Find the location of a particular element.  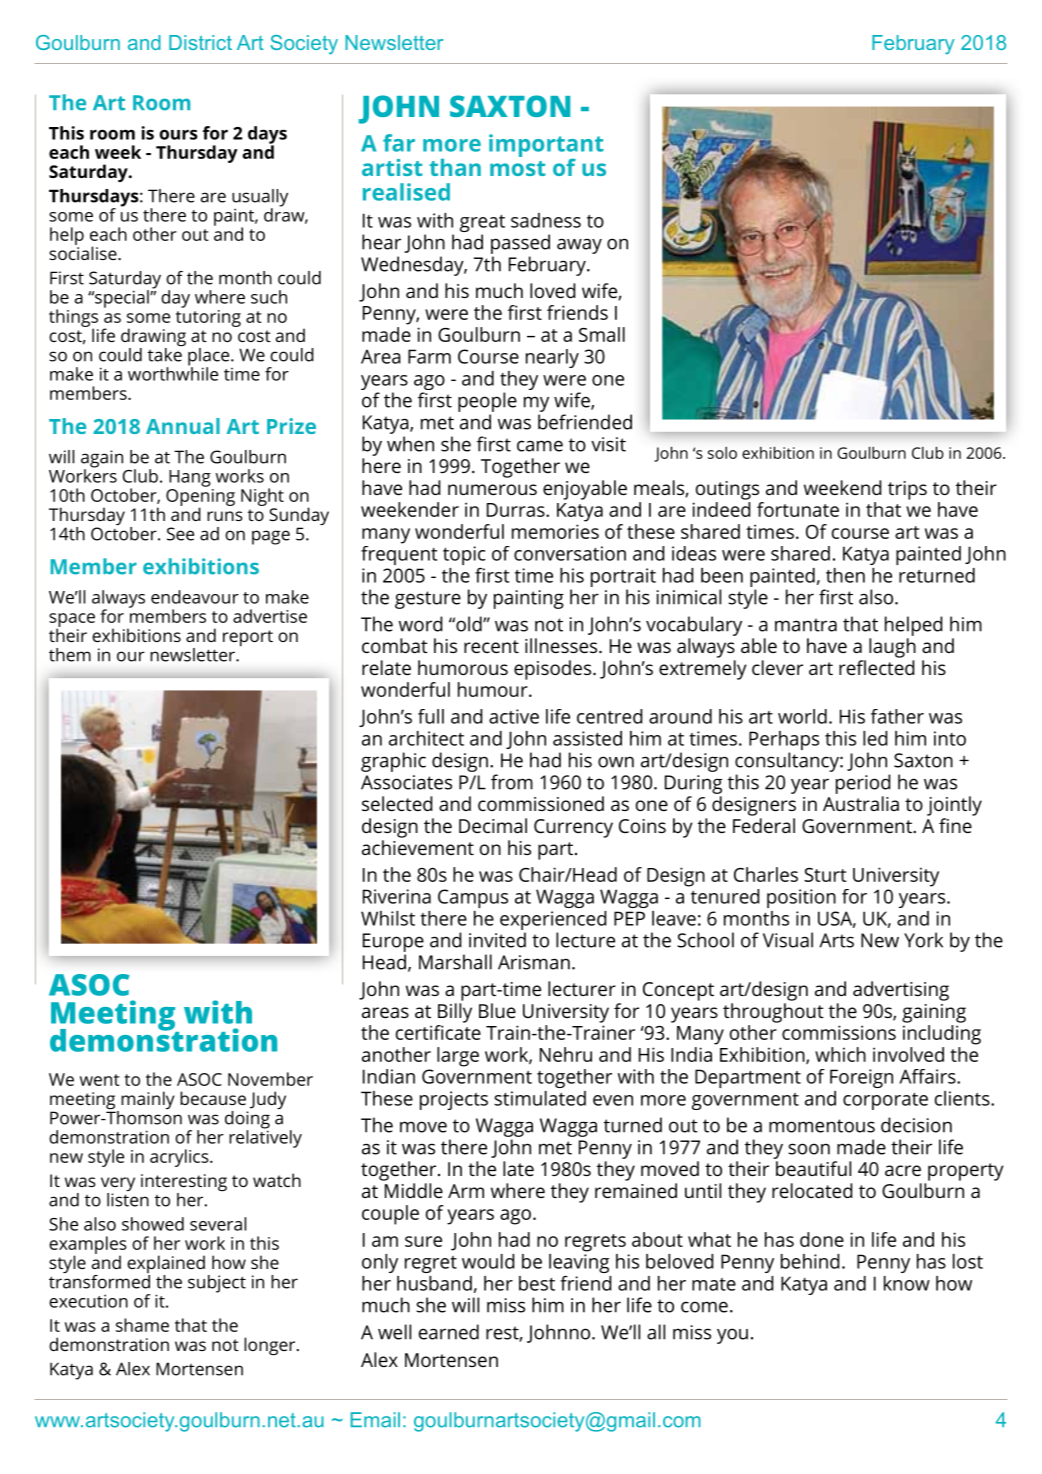

away is located at coordinates (579, 246).
